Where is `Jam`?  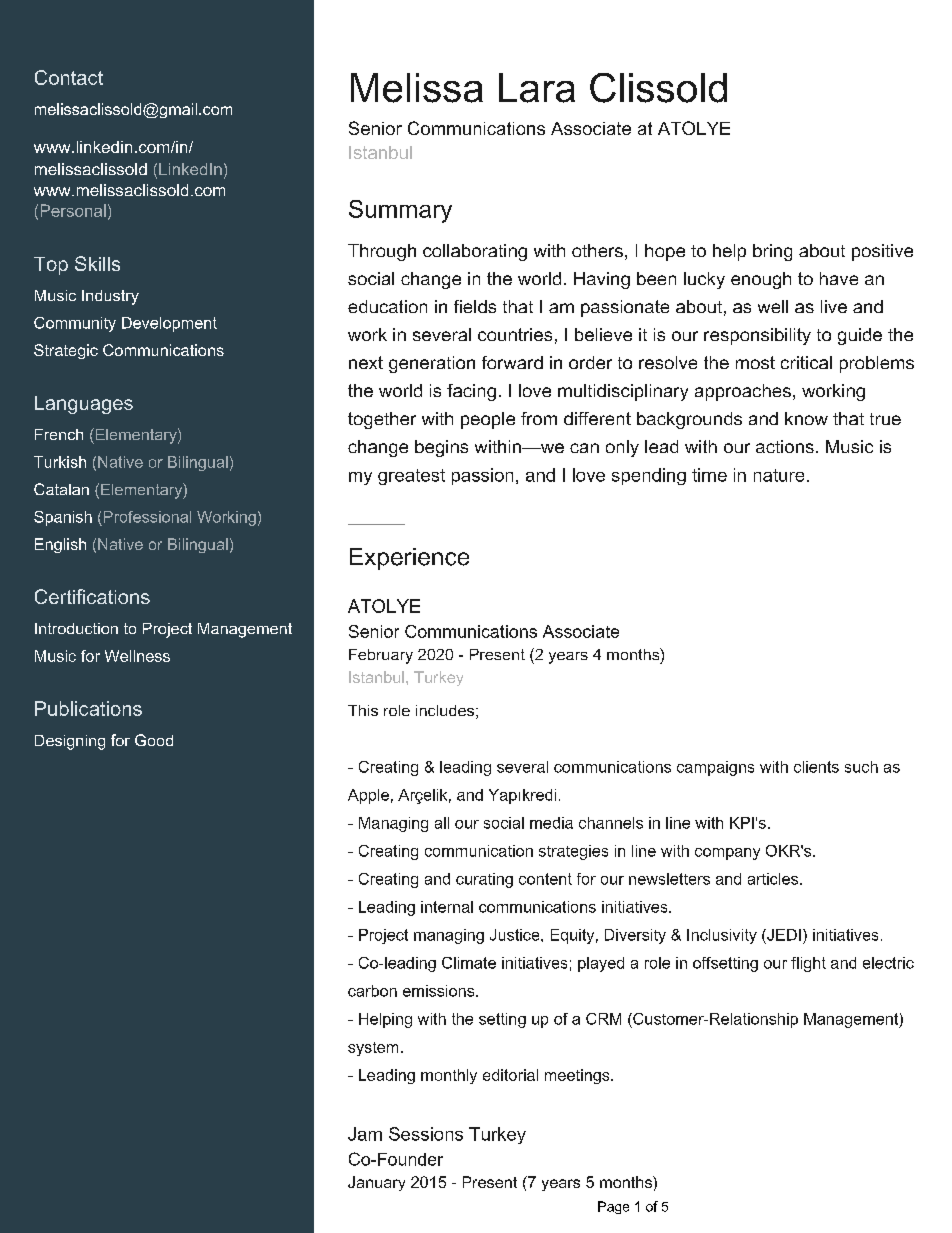 Jam is located at coordinates (365, 1134).
